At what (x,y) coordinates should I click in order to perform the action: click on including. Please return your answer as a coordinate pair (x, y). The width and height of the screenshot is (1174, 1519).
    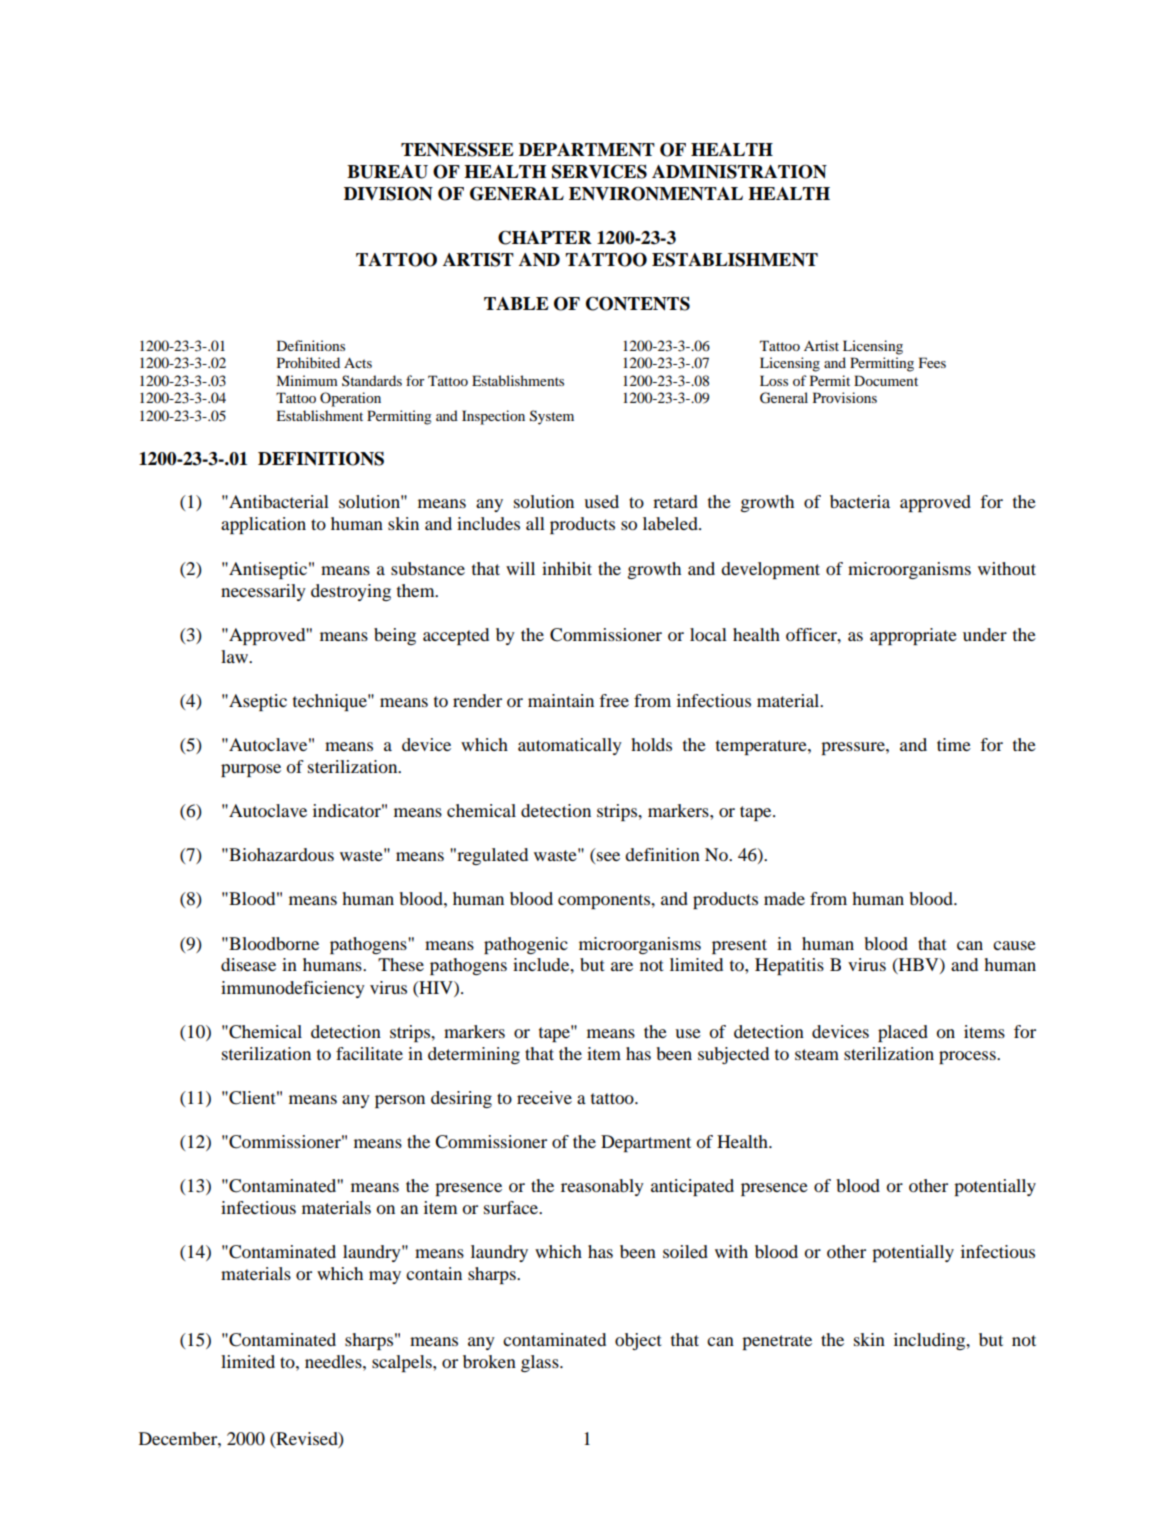
    Looking at the image, I should click on (931, 1341).
